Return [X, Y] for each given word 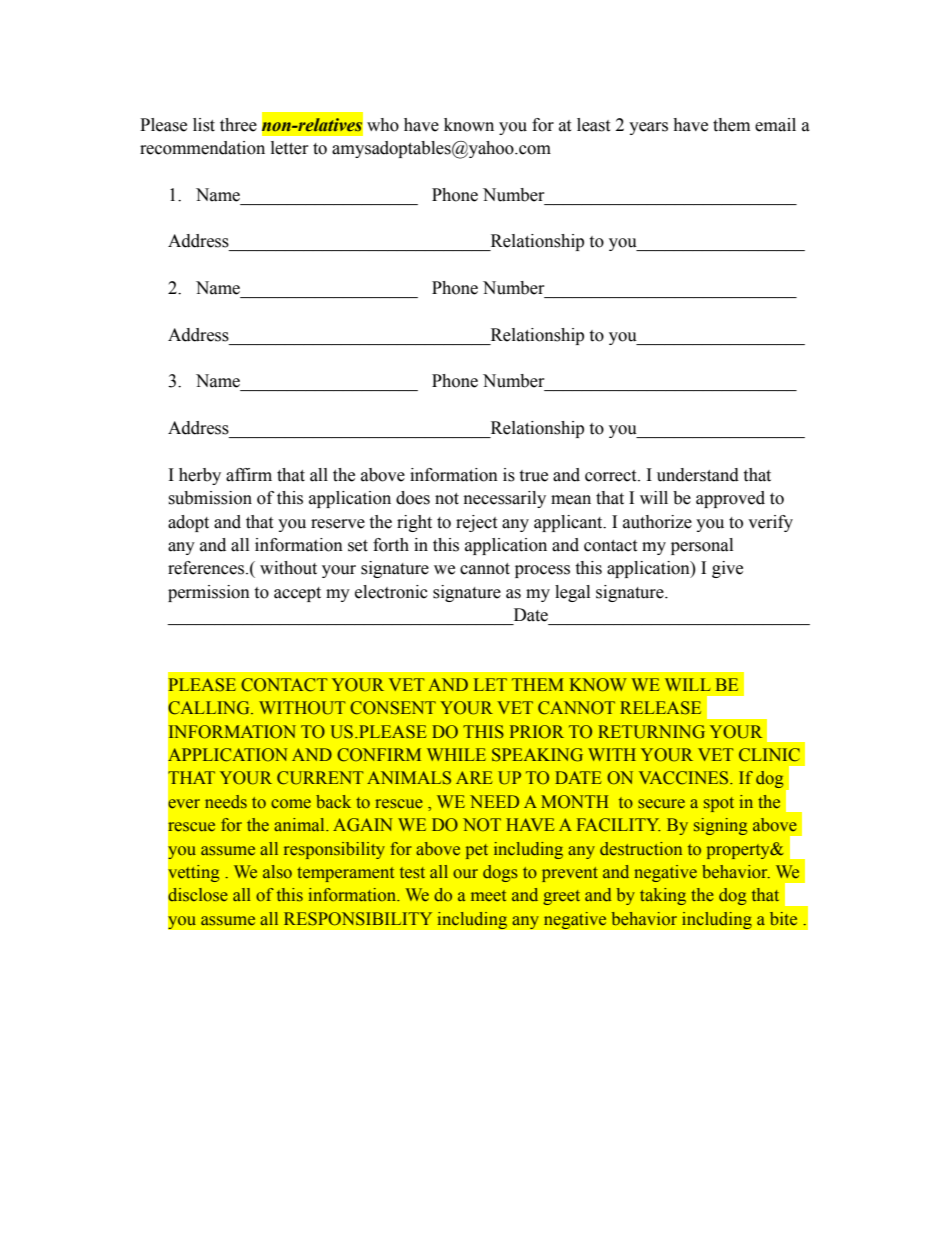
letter [290, 148]
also [277, 872]
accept [297, 594]
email [775, 125]
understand [698, 475]
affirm [249, 475]
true [533, 476]
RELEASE [660, 708]
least [593, 125]
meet [488, 896]
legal [572, 593]
